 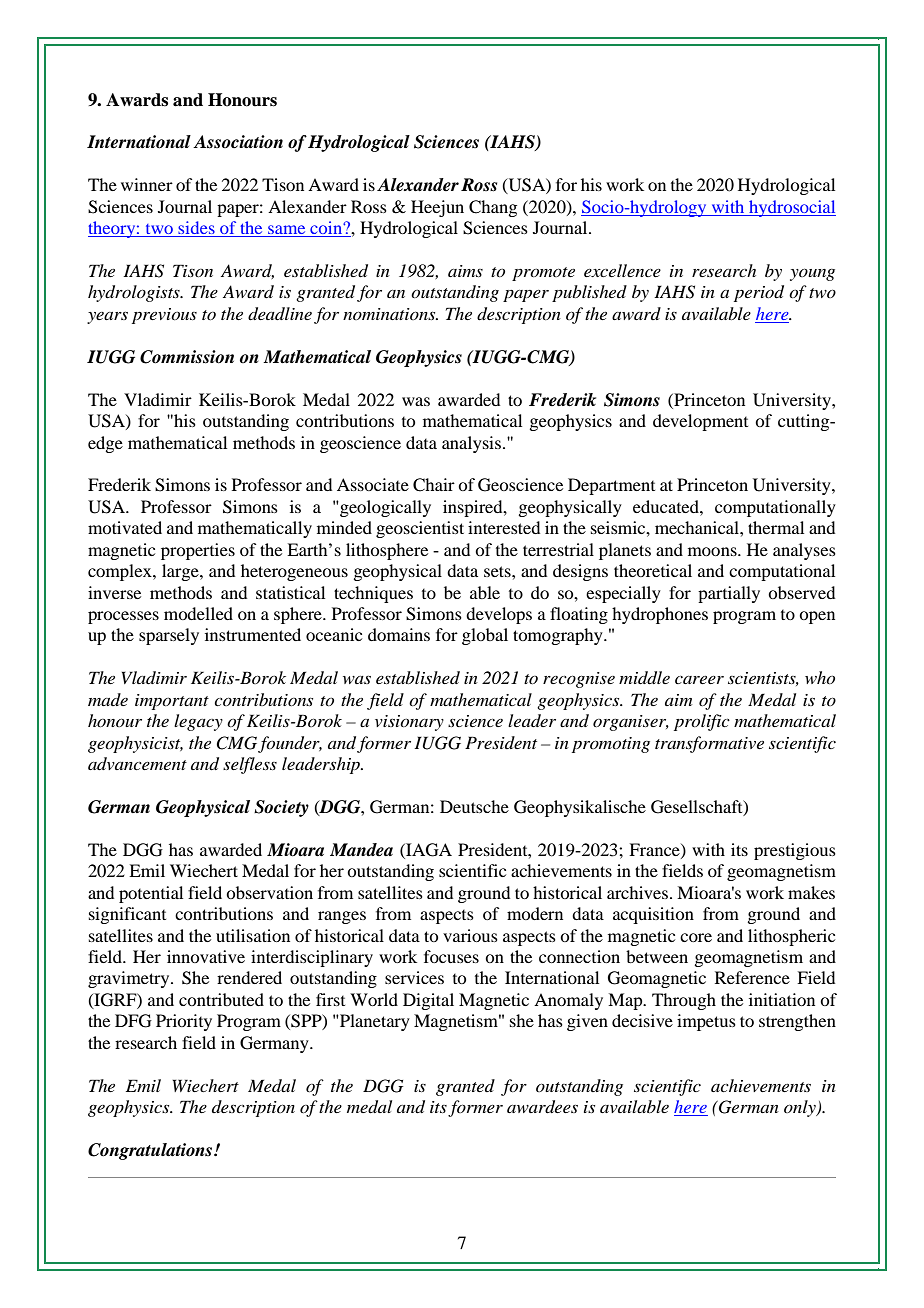 What do you see at coordinates (147, 184) in the screenshot?
I see `winner` at bounding box center [147, 184].
